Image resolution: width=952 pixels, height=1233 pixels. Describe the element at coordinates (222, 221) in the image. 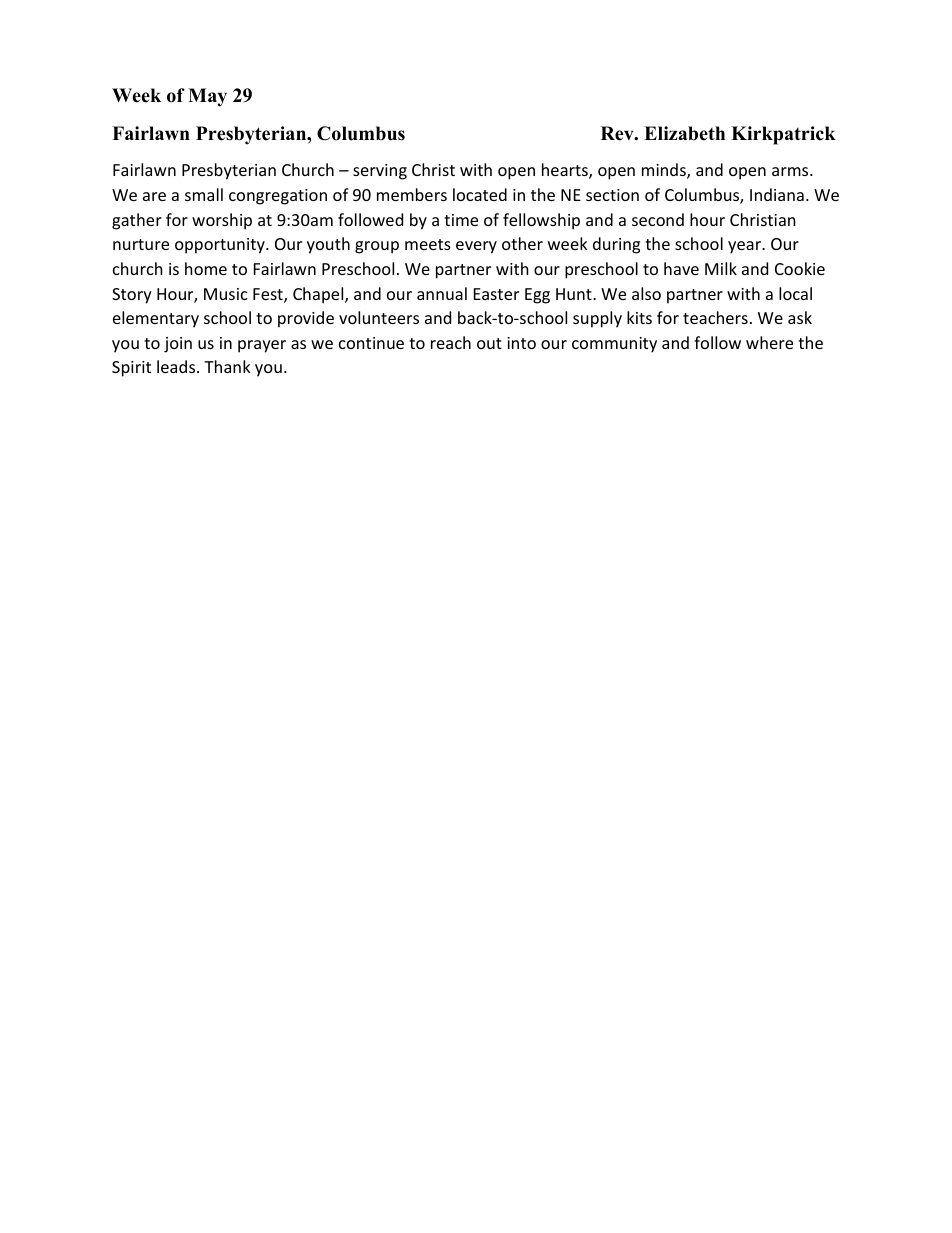

I see `worship` at that location.
